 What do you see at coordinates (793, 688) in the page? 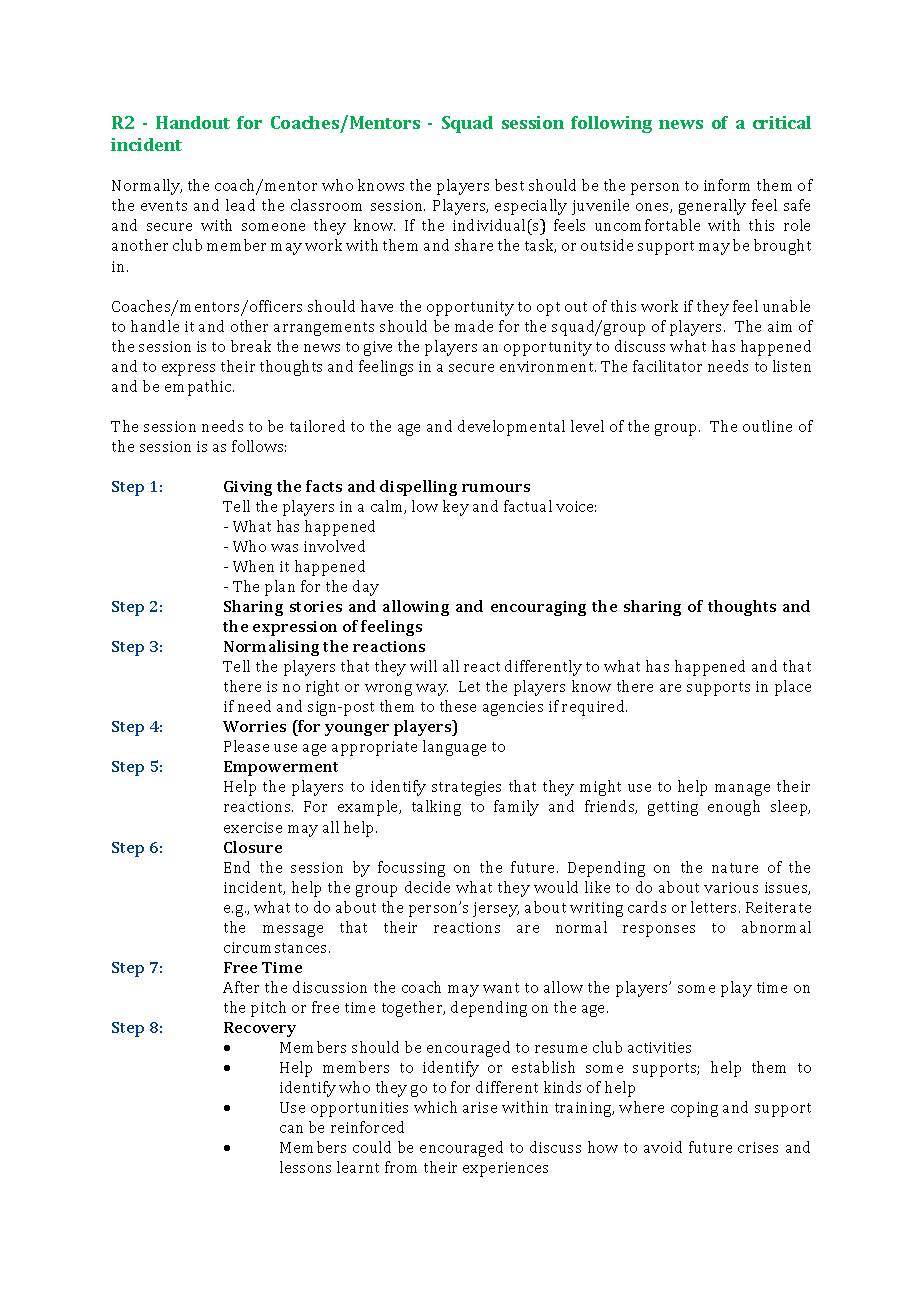
I see `place` at bounding box center [793, 688].
